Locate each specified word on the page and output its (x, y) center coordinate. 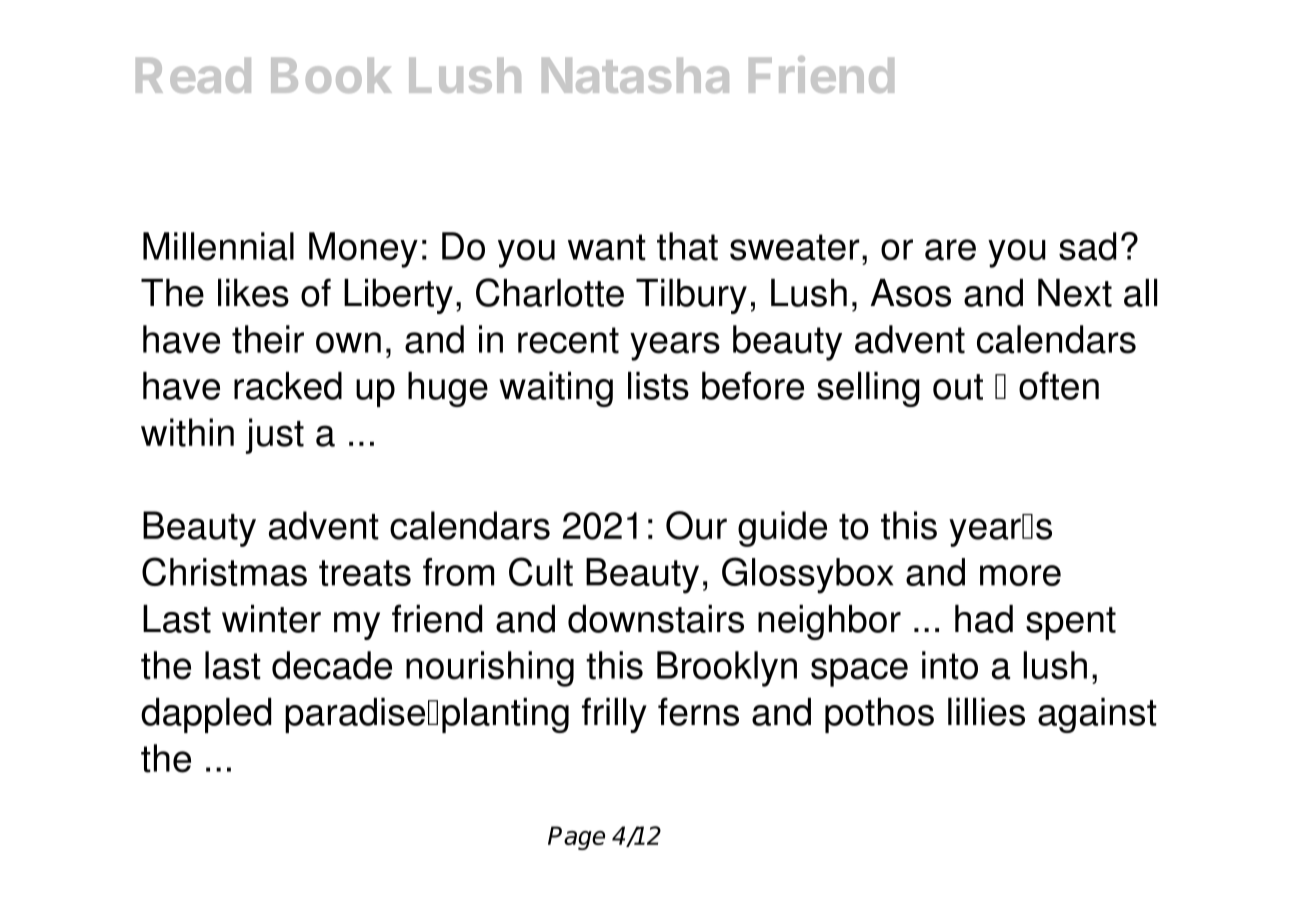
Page (576, 838)
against (1097, 715)
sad (1087, 246)
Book (331, 75)
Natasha (635, 75)
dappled (206, 715)
